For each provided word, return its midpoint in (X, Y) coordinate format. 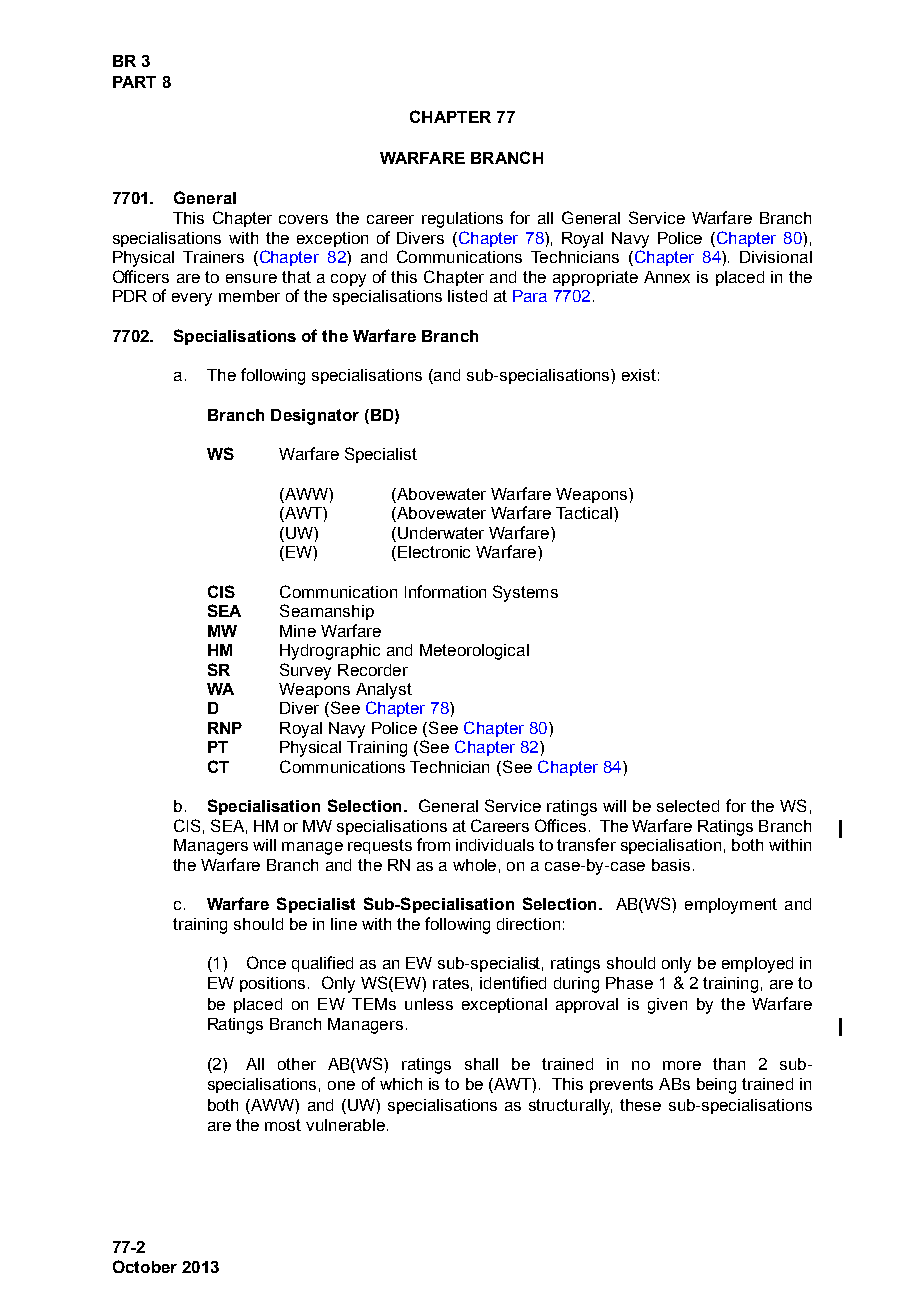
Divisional (776, 257)
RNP (225, 728)
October (145, 1266)
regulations (462, 220)
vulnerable (345, 1125)
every (192, 299)
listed (467, 296)
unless (429, 1004)
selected (688, 806)
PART (134, 82)
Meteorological (474, 652)
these (640, 1105)
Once (266, 962)
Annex (667, 277)
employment (731, 906)
